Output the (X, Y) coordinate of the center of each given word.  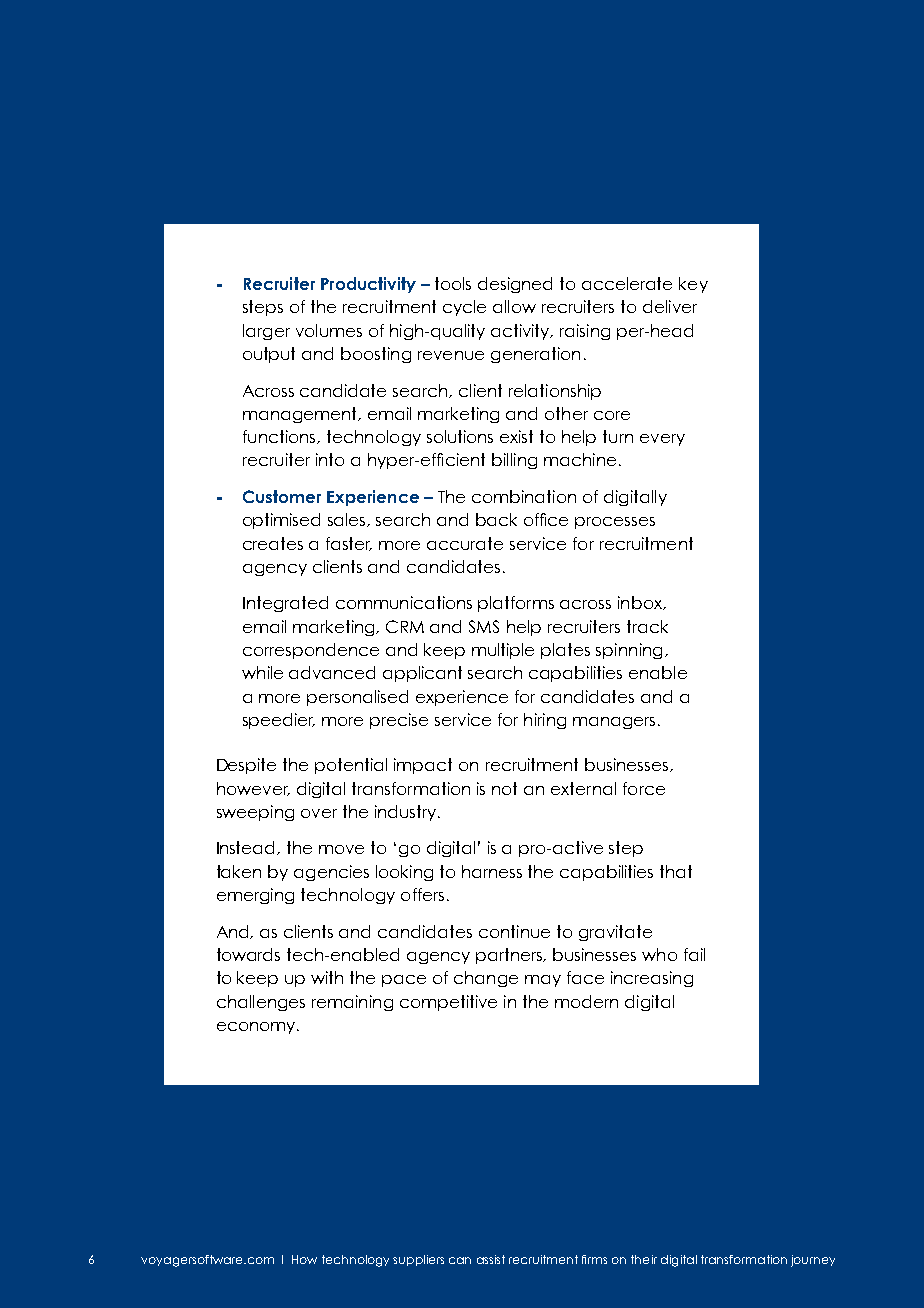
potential (351, 766)
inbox (641, 603)
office (546, 519)
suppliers (418, 1260)
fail (694, 954)
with (327, 977)
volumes (329, 330)
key (693, 285)
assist (491, 1259)
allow (514, 306)
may (543, 981)
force (644, 788)
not (504, 788)
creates (273, 543)
